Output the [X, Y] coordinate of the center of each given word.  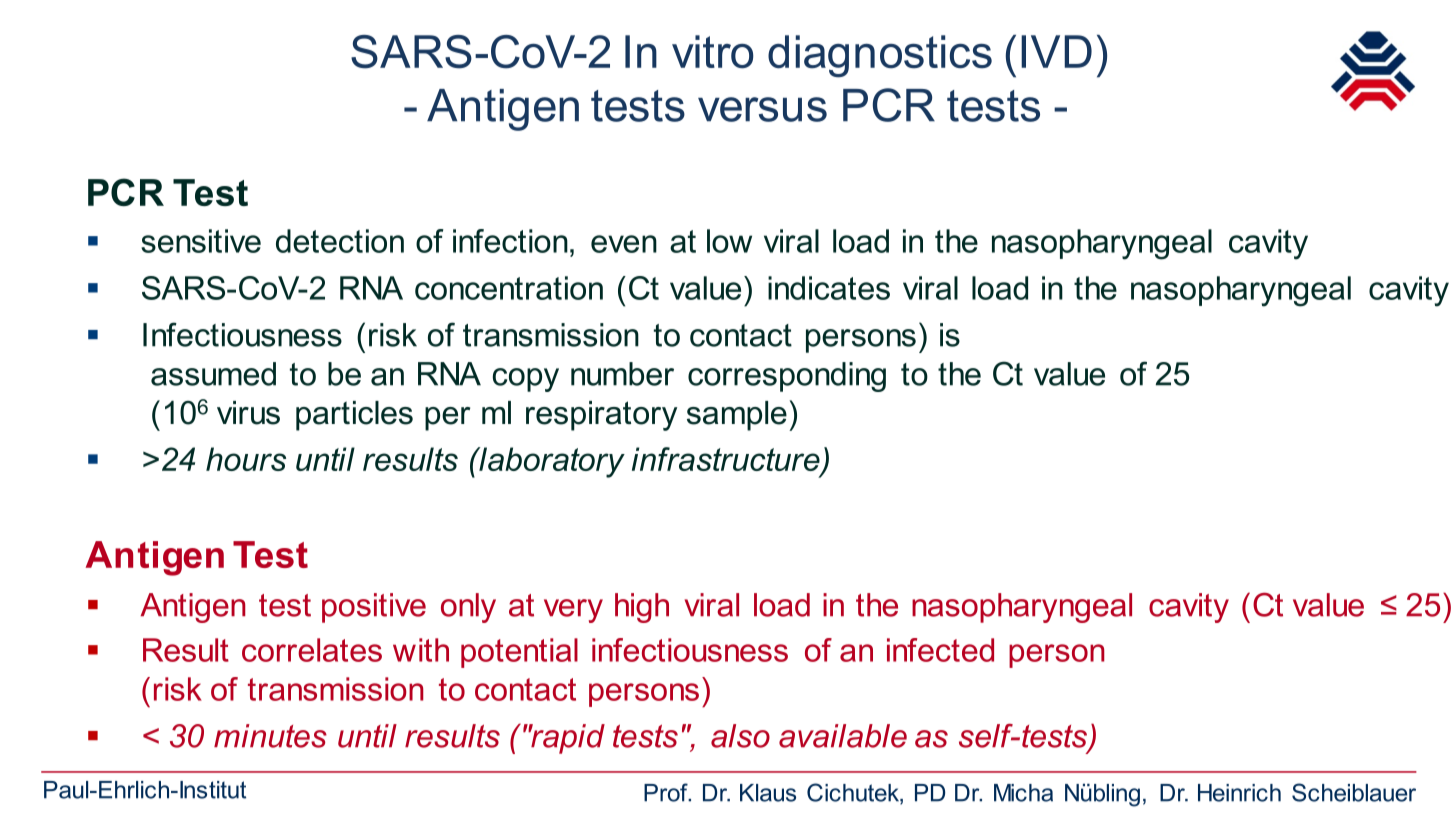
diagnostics [880, 56]
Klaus [768, 793]
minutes [270, 736]
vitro [712, 52]
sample [737, 416]
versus [762, 109]
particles [354, 416]
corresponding [787, 377]
